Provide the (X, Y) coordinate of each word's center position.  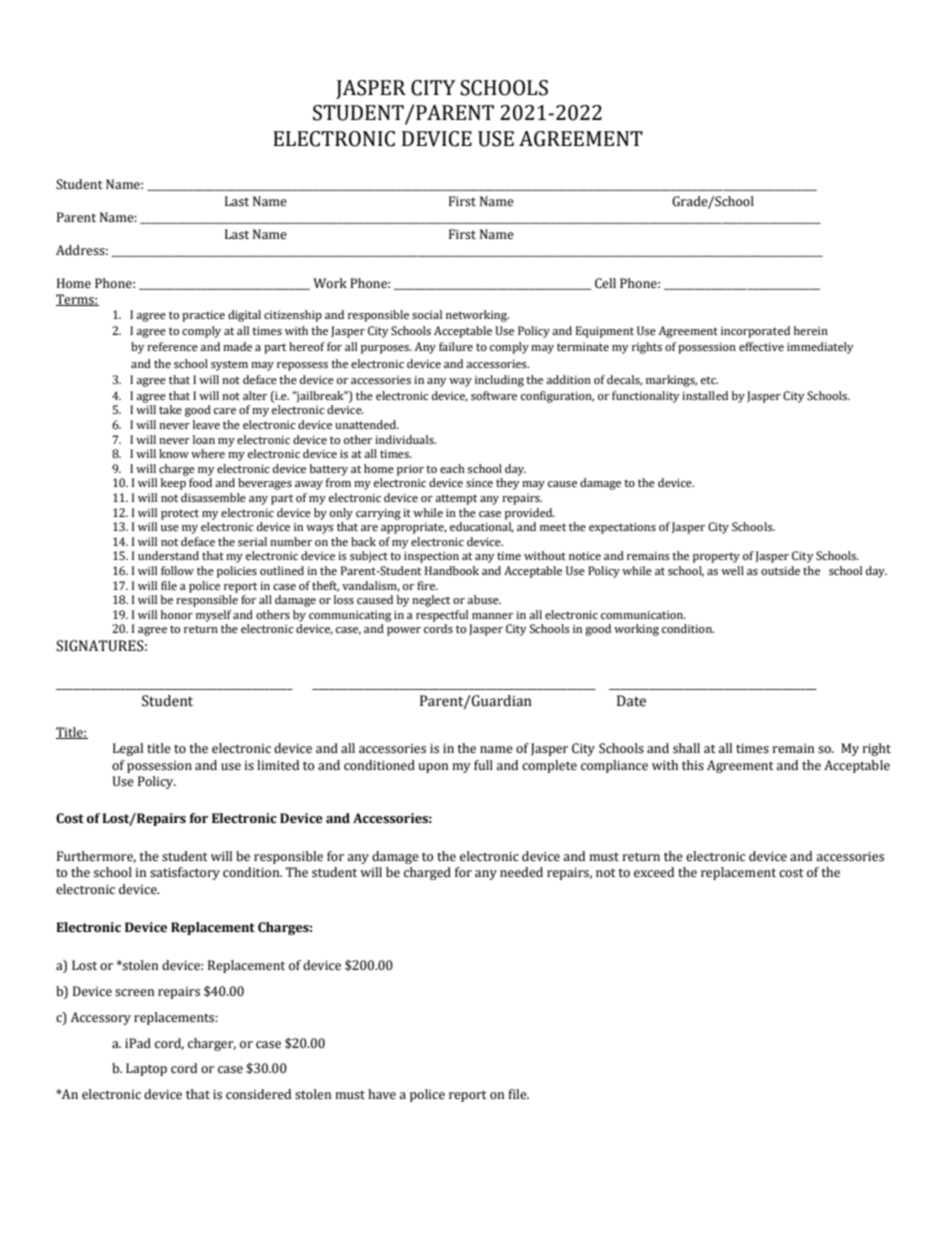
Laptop (146, 1069)
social (427, 315)
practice (203, 316)
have (382, 1094)
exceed (654, 872)
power (404, 631)
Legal (128, 749)
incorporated (755, 332)
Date (631, 701)
